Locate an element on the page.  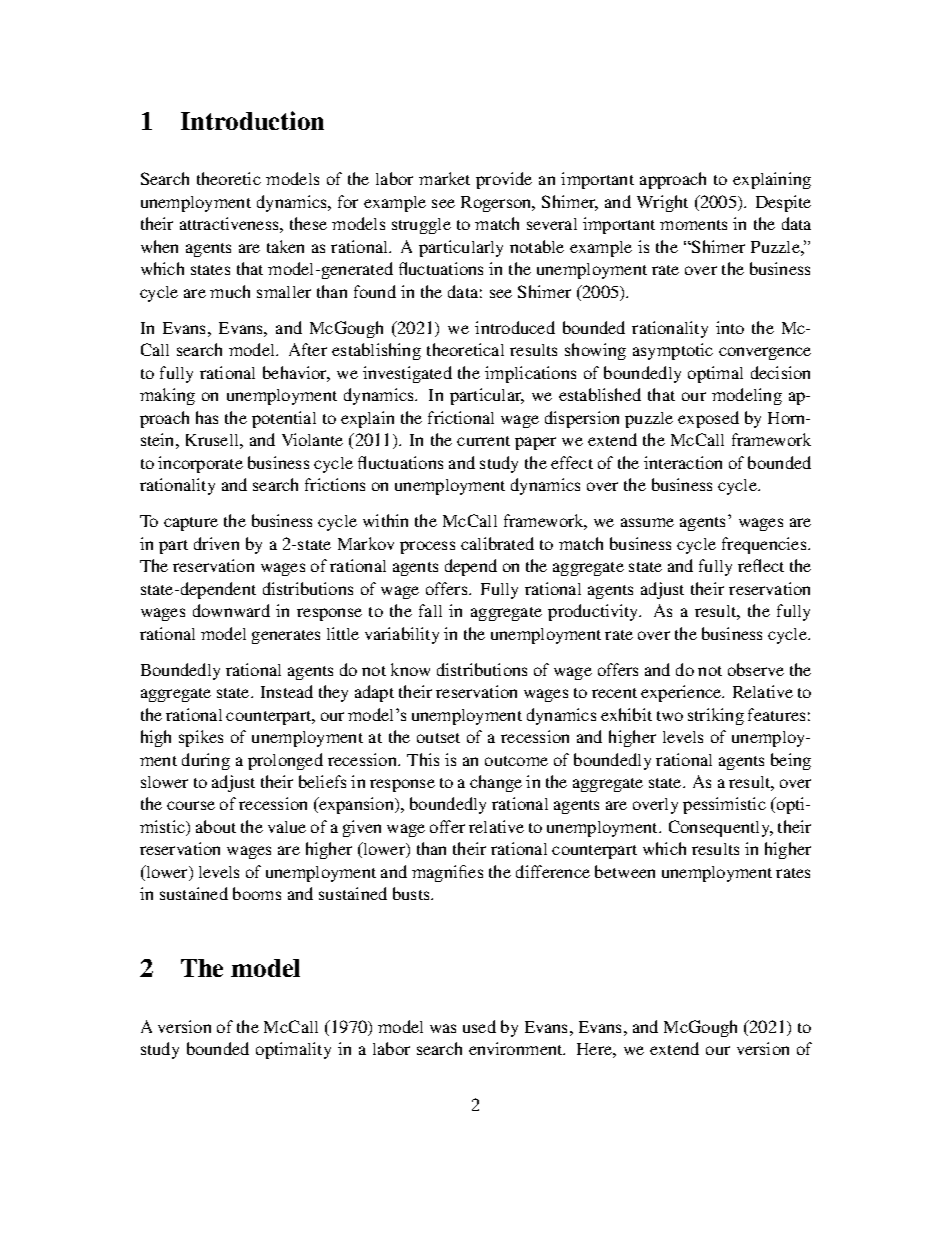
outset is located at coordinates (438, 738).
